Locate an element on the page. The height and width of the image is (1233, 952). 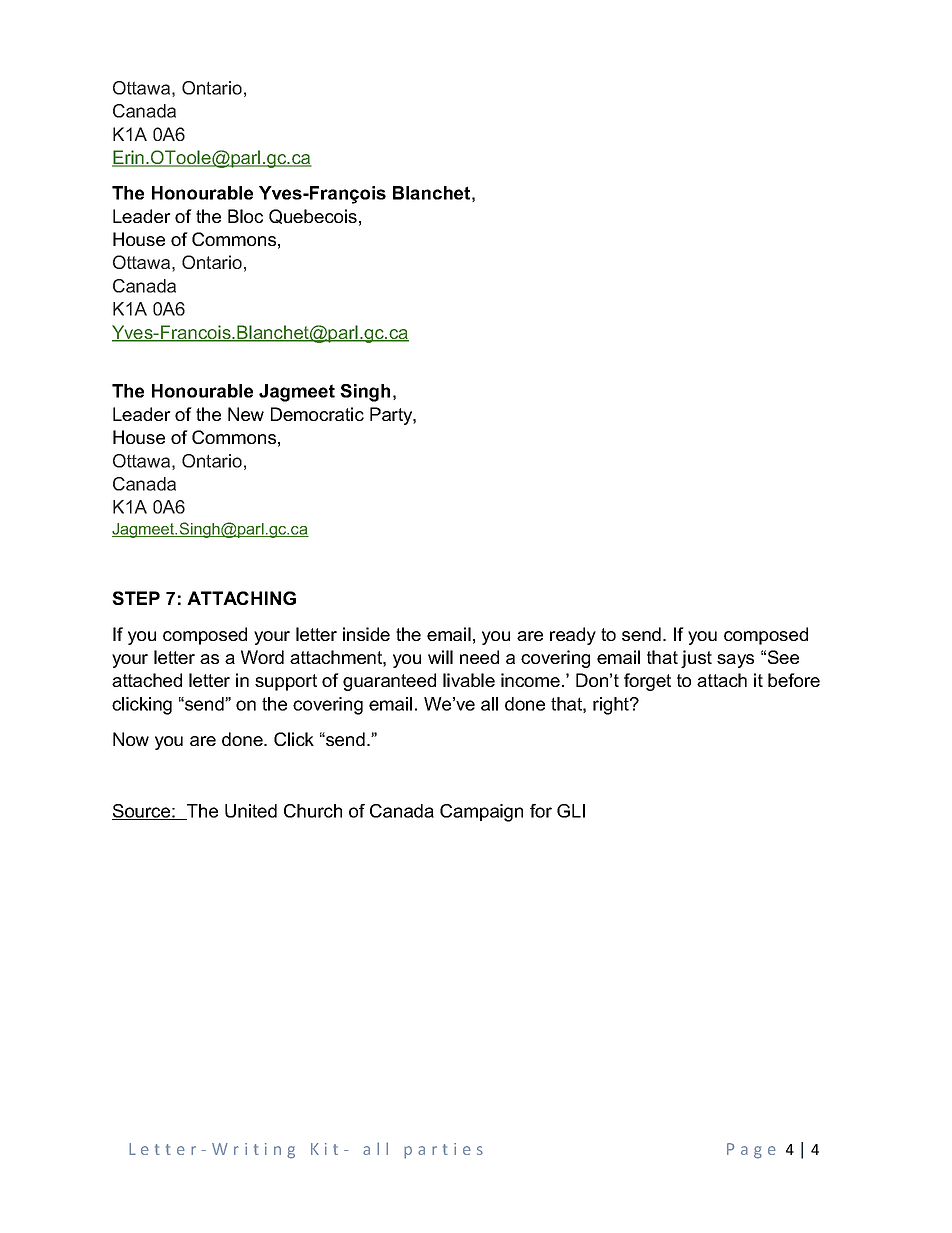
ready is located at coordinates (573, 636).
